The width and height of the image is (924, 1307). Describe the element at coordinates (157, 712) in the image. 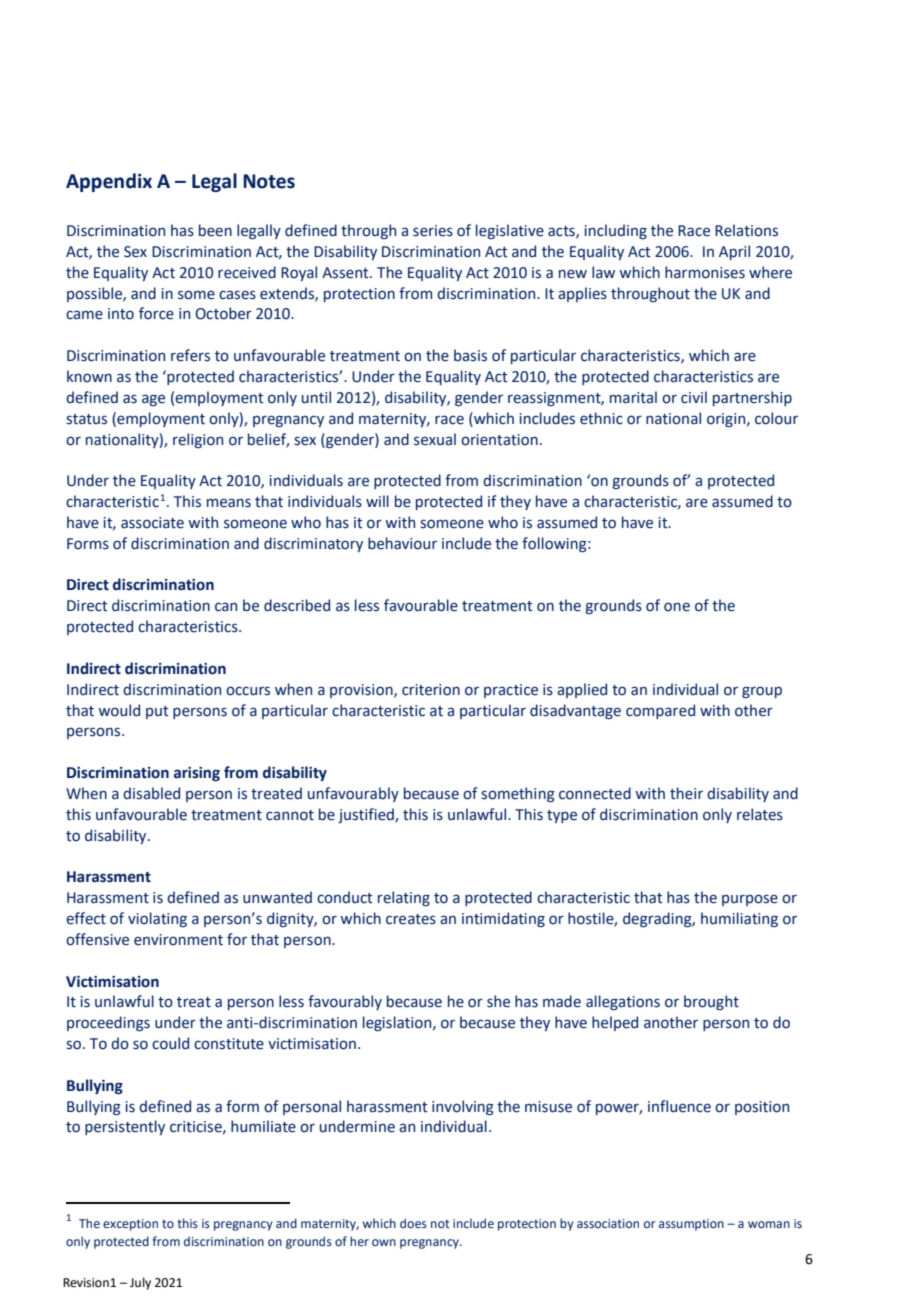

I see `put` at that location.
